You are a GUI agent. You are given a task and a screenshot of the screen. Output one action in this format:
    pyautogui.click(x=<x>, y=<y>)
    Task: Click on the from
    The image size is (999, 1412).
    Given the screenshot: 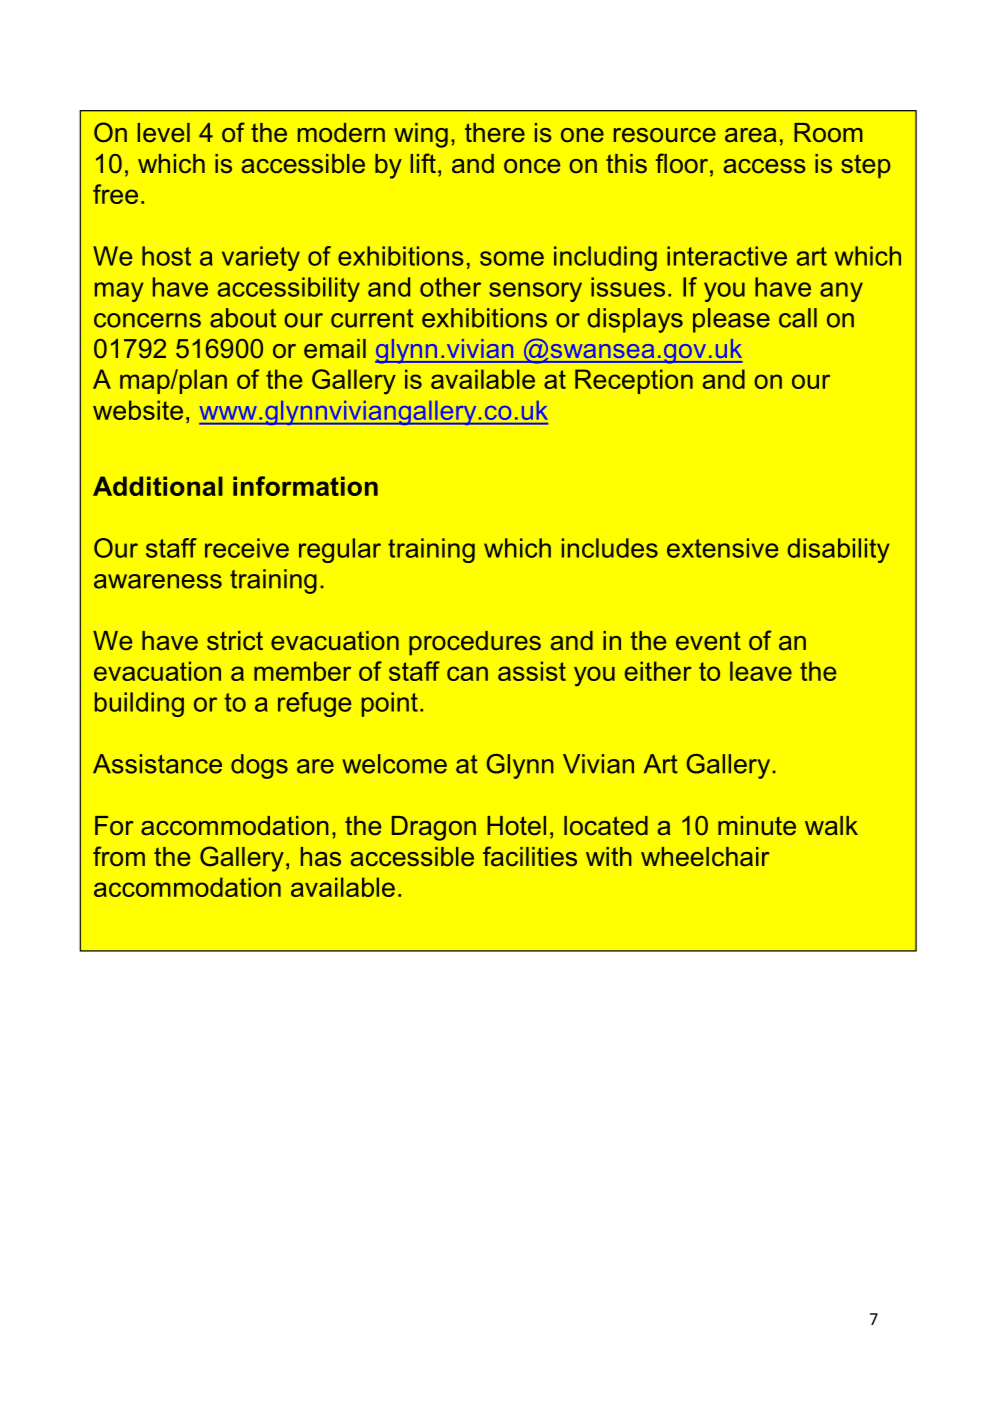 What is the action you would take?
    pyautogui.click(x=119, y=856)
